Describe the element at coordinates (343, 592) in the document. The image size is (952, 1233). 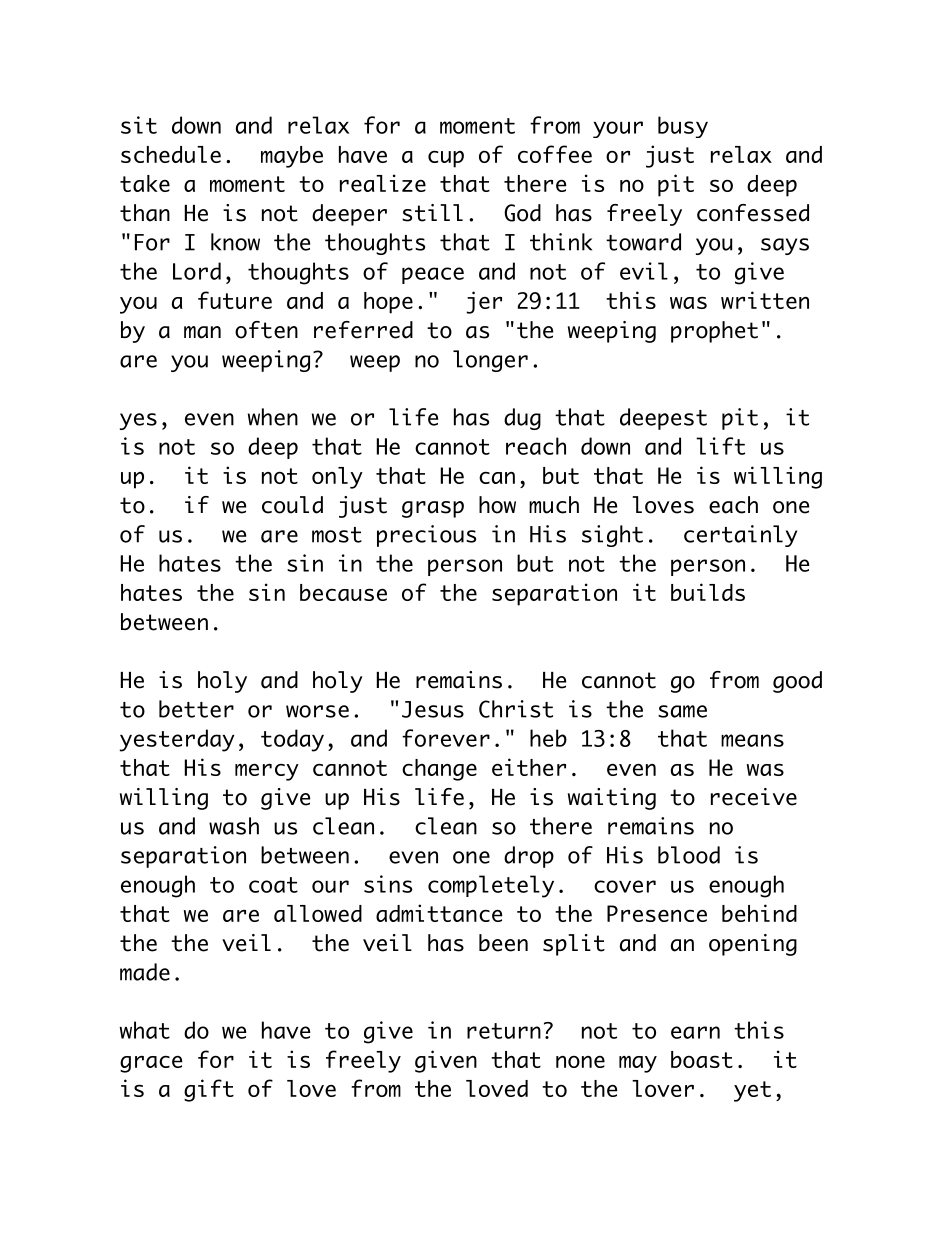
I see `because` at that location.
